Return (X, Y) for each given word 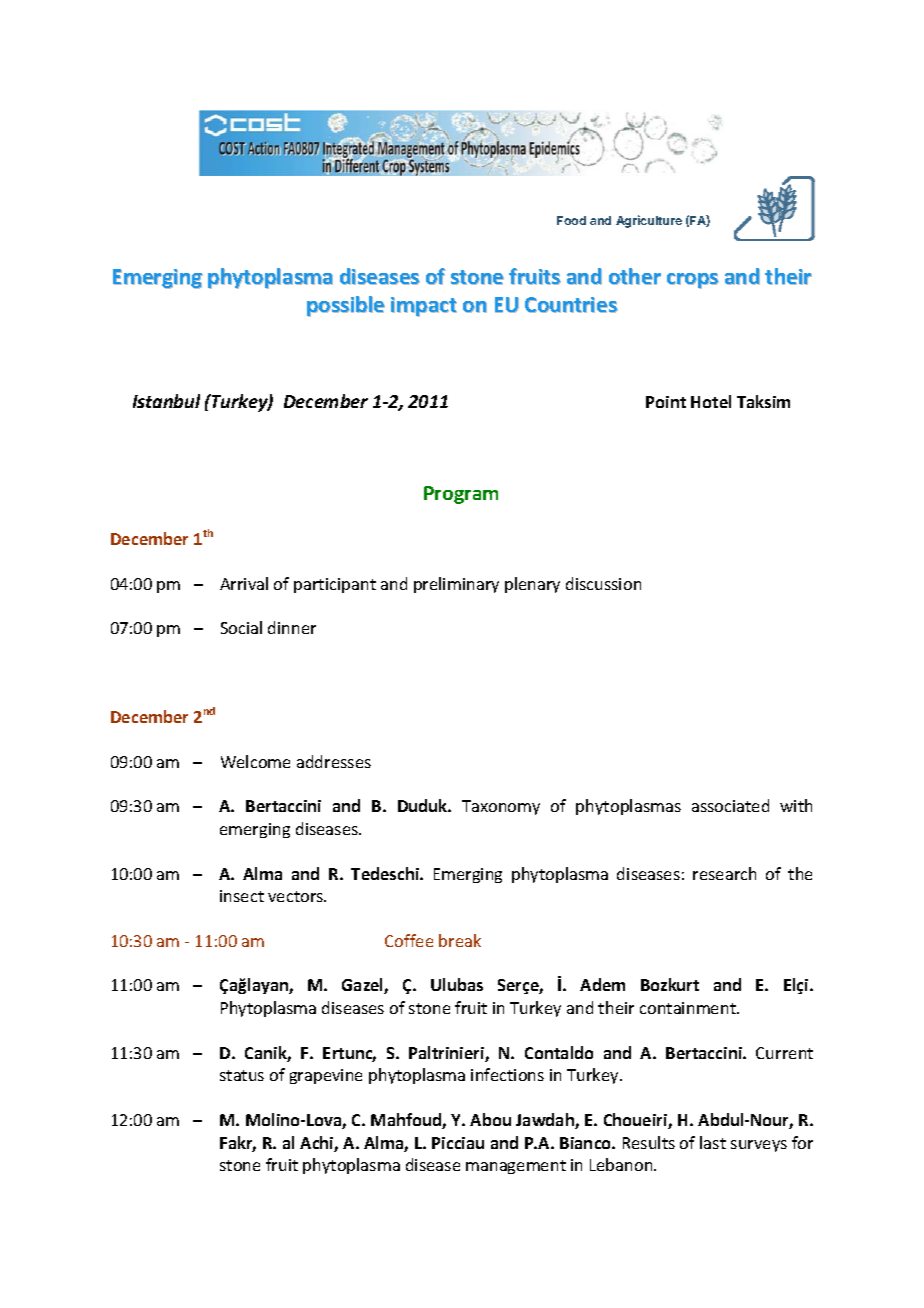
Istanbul (166, 401)
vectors (297, 896)
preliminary (456, 585)
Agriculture (649, 221)
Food (571, 220)
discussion (603, 583)
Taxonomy (501, 807)
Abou (490, 1119)
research (724, 873)
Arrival (244, 583)
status (242, 1075)
